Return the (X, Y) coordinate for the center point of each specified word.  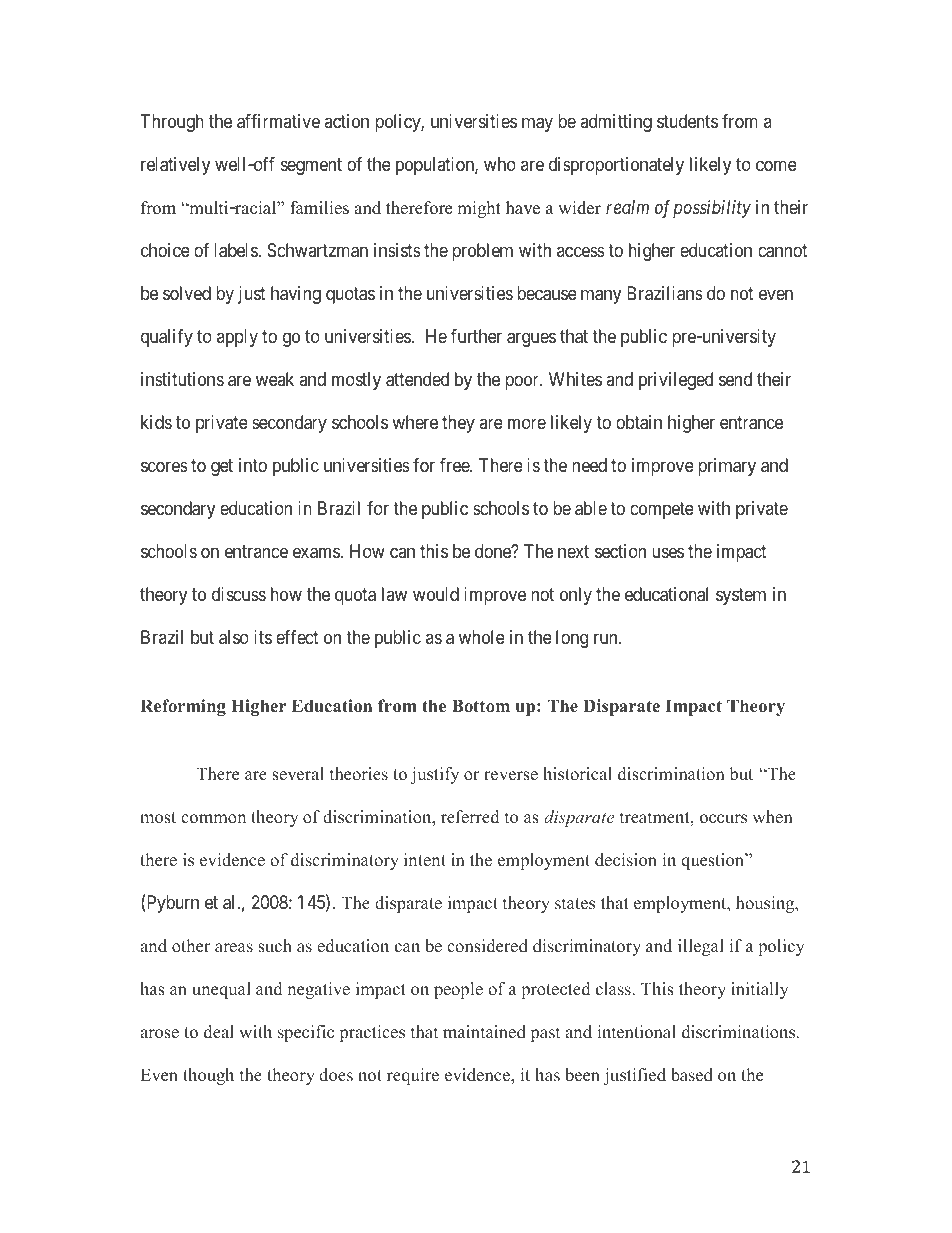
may (537, 125)
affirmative (278, 121)
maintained (484, 1032)
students (687, 121)
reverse (511, 776)
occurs (723, 819)
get (222, 467)
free (455, 465)
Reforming (183, 707)
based (692, 1075)
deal (219, 1032)
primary (727, 467)
